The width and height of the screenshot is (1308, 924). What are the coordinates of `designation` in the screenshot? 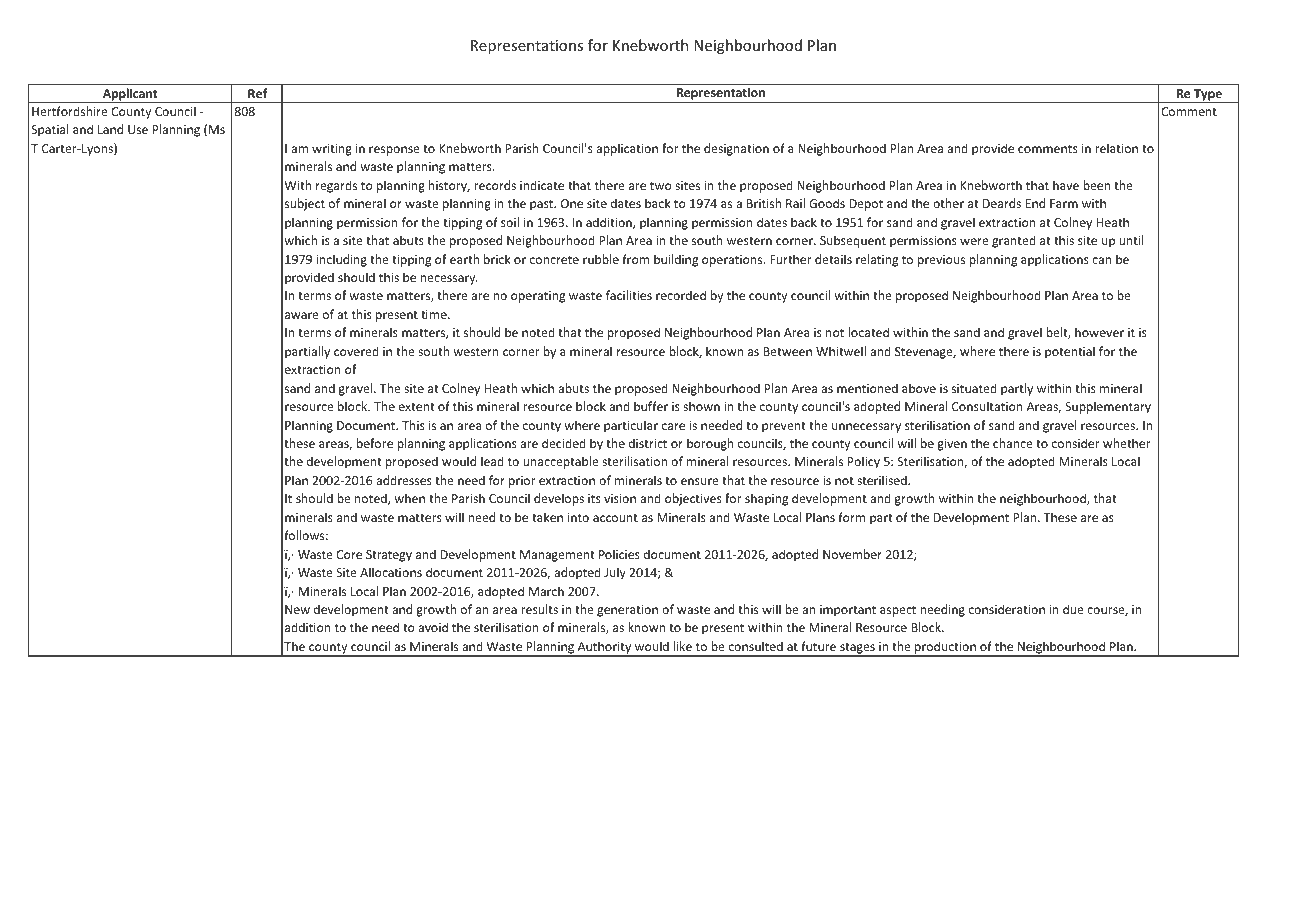 It's located at (736, 149).
